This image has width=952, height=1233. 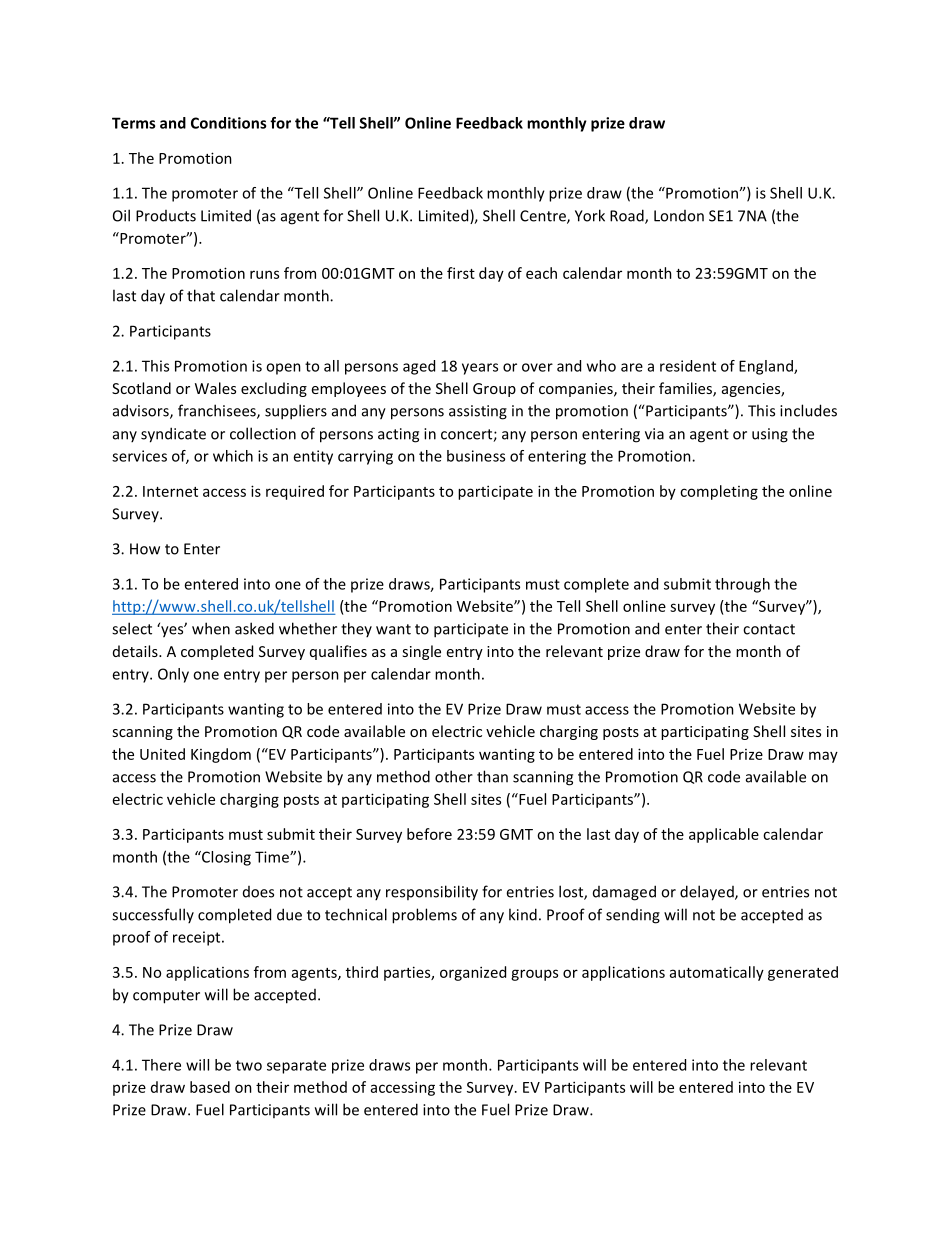 What do you see at coordinates (228, 123) in the image?
I see `Conditions` at bounding box center [228, 123].
